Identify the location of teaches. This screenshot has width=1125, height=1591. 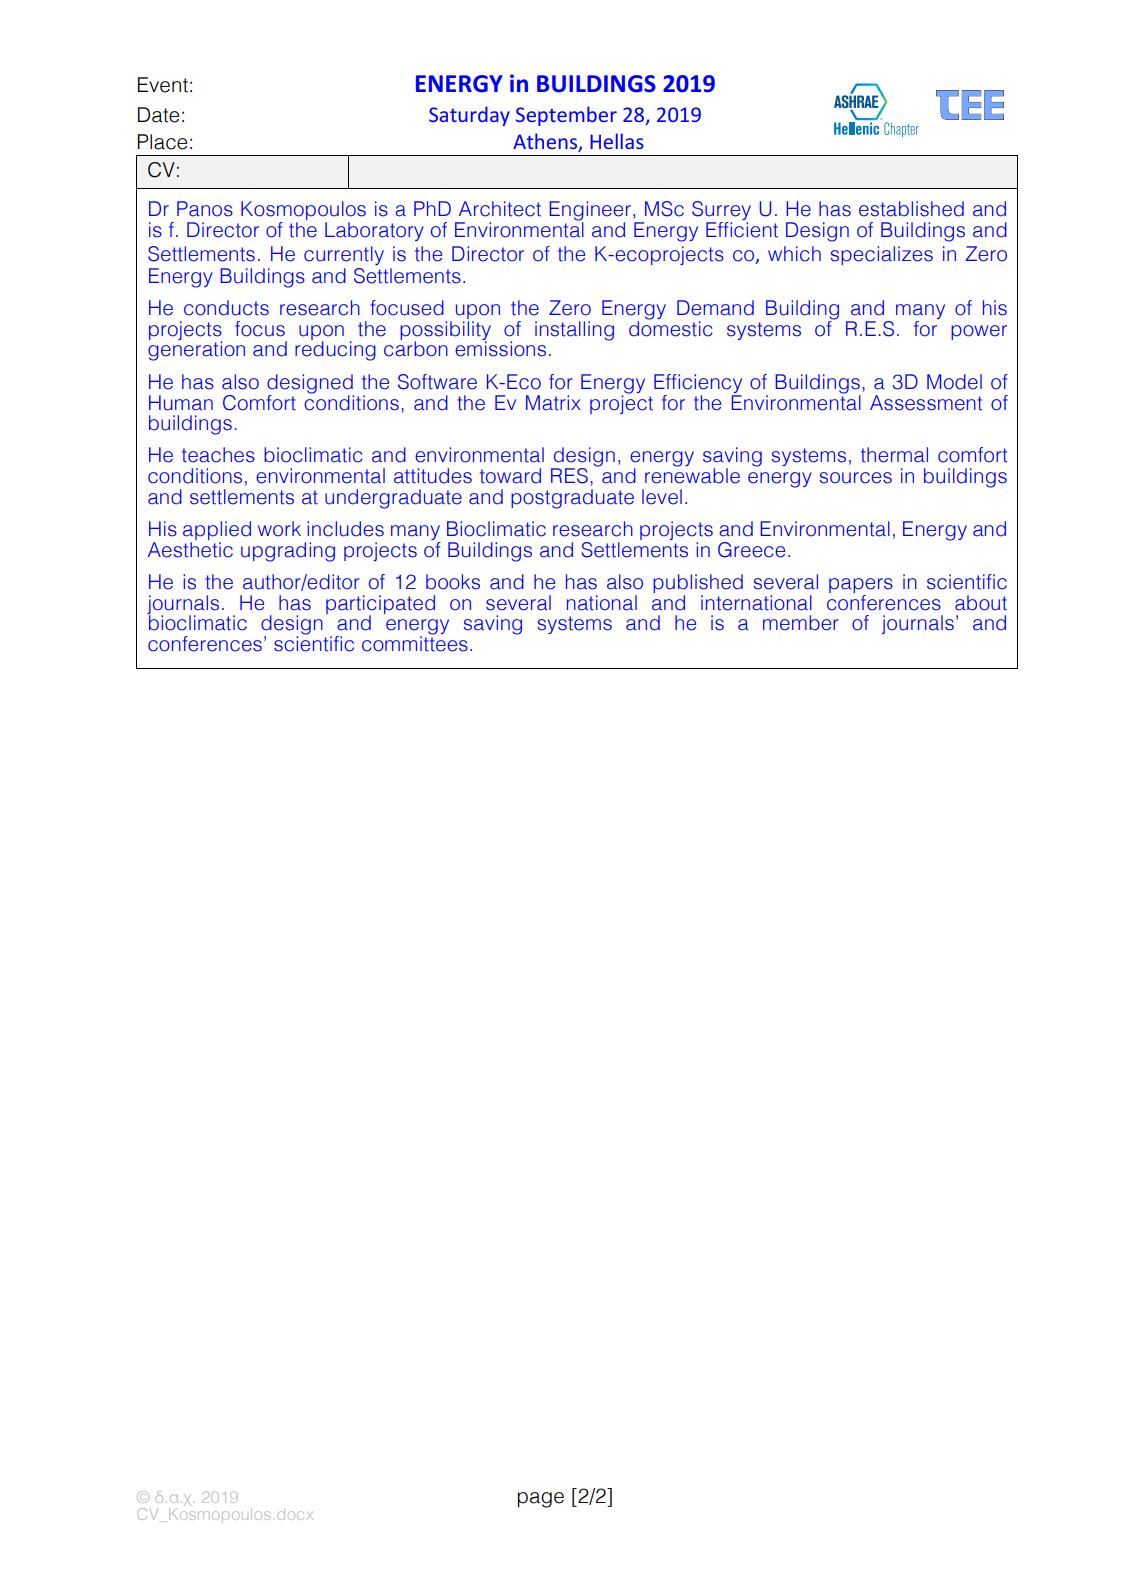
(218, 455).
